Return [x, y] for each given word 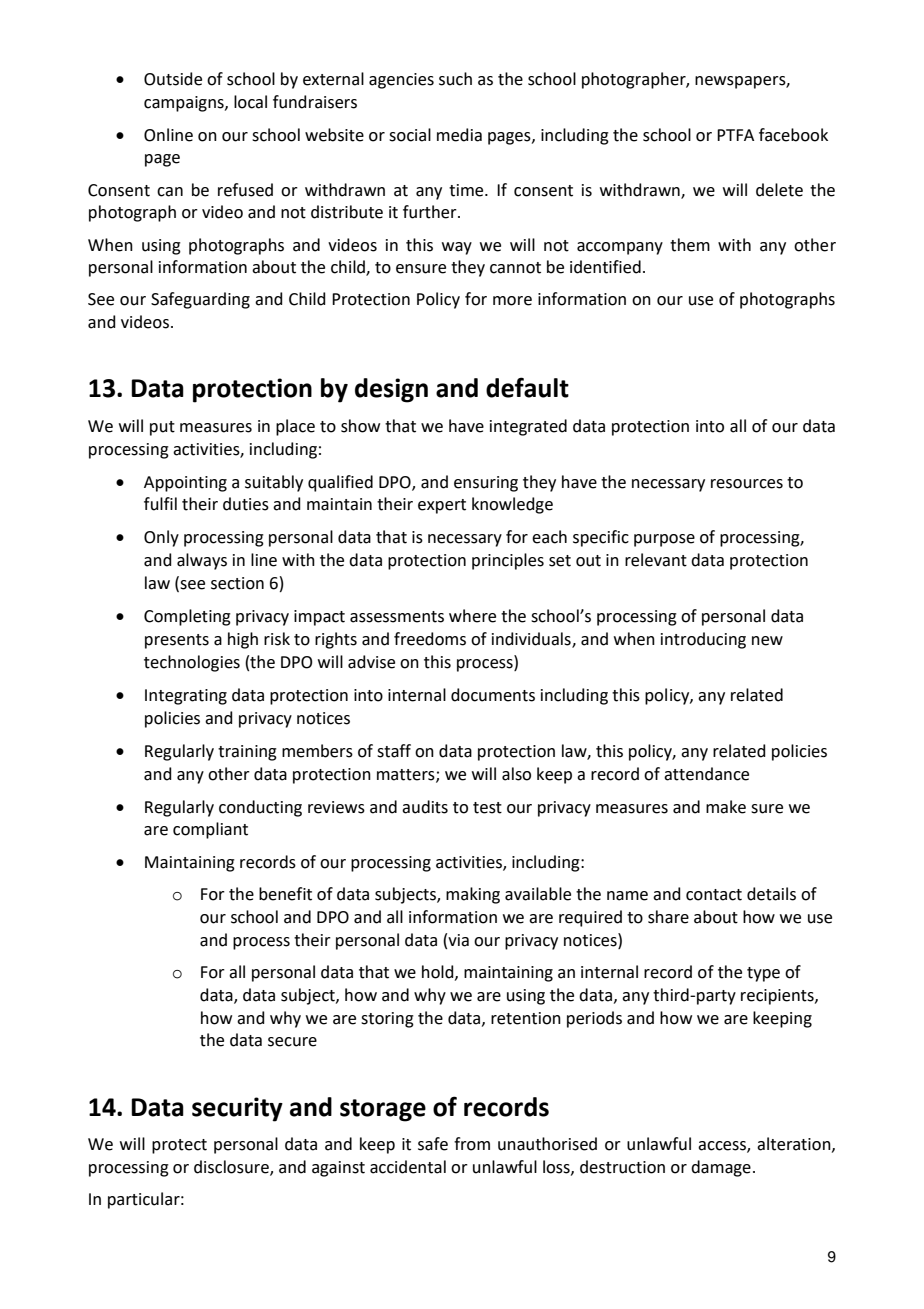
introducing [703, 640]
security [237, 1109]
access [723, 1147]
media [459, 135]
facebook [793, 135]
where [472, 616]
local [250, 102]
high [243, 640]
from [472, 1144]
